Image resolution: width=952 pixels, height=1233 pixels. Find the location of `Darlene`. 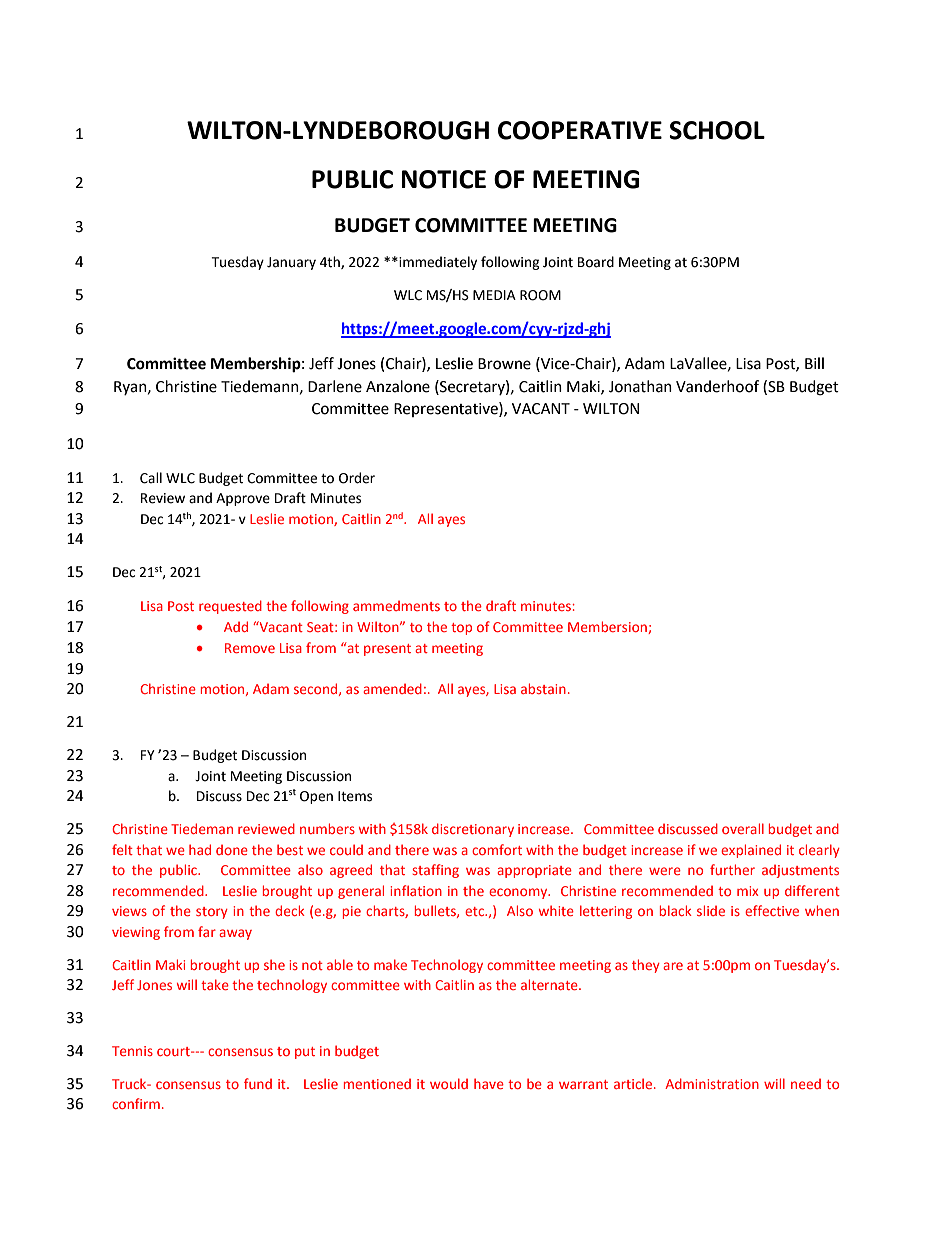

Darlene is located at coordinates (335, 386).
